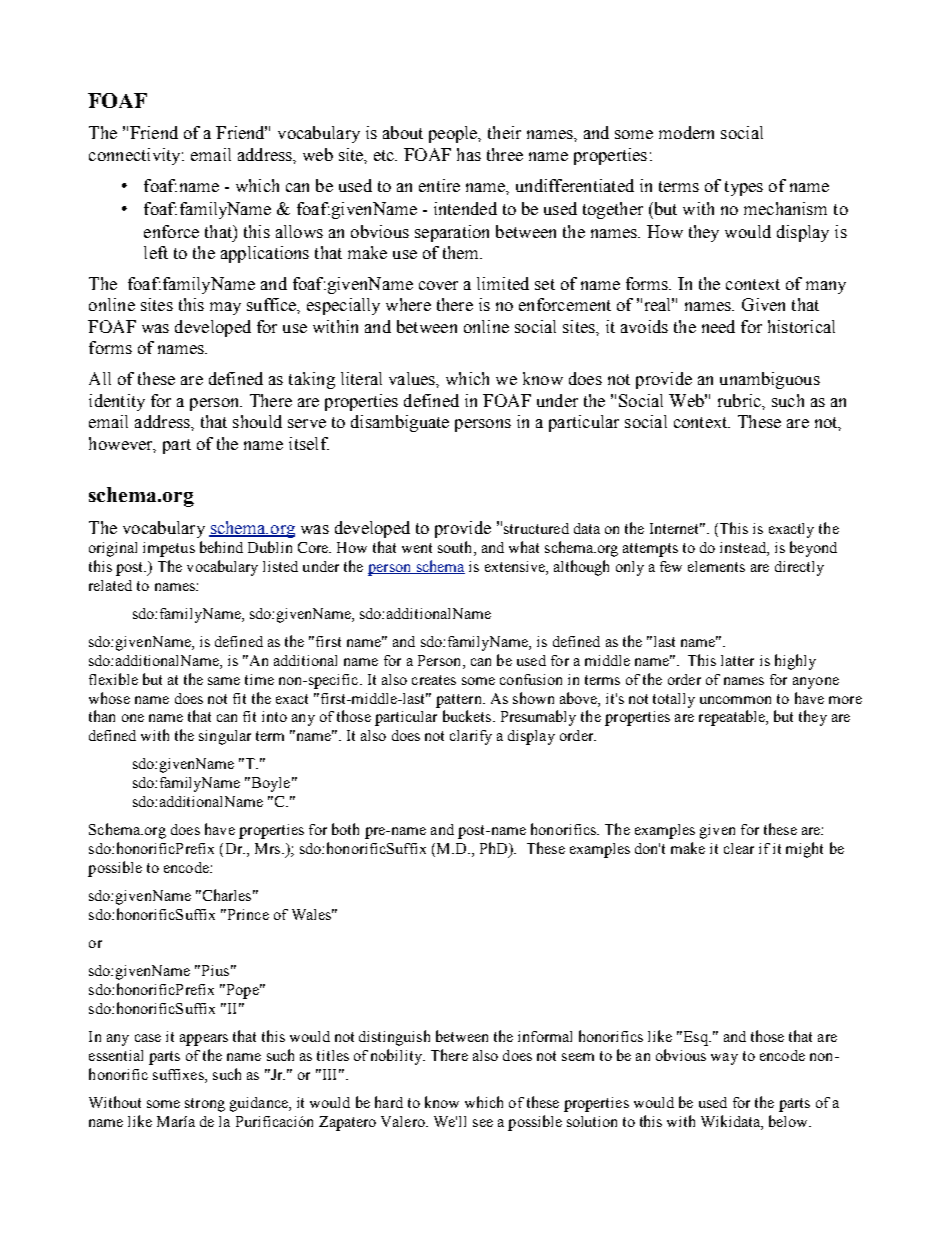 Image resolution: width=952 pixels, height=1233 pixels. I want to click on latter, so click(737, 660).
